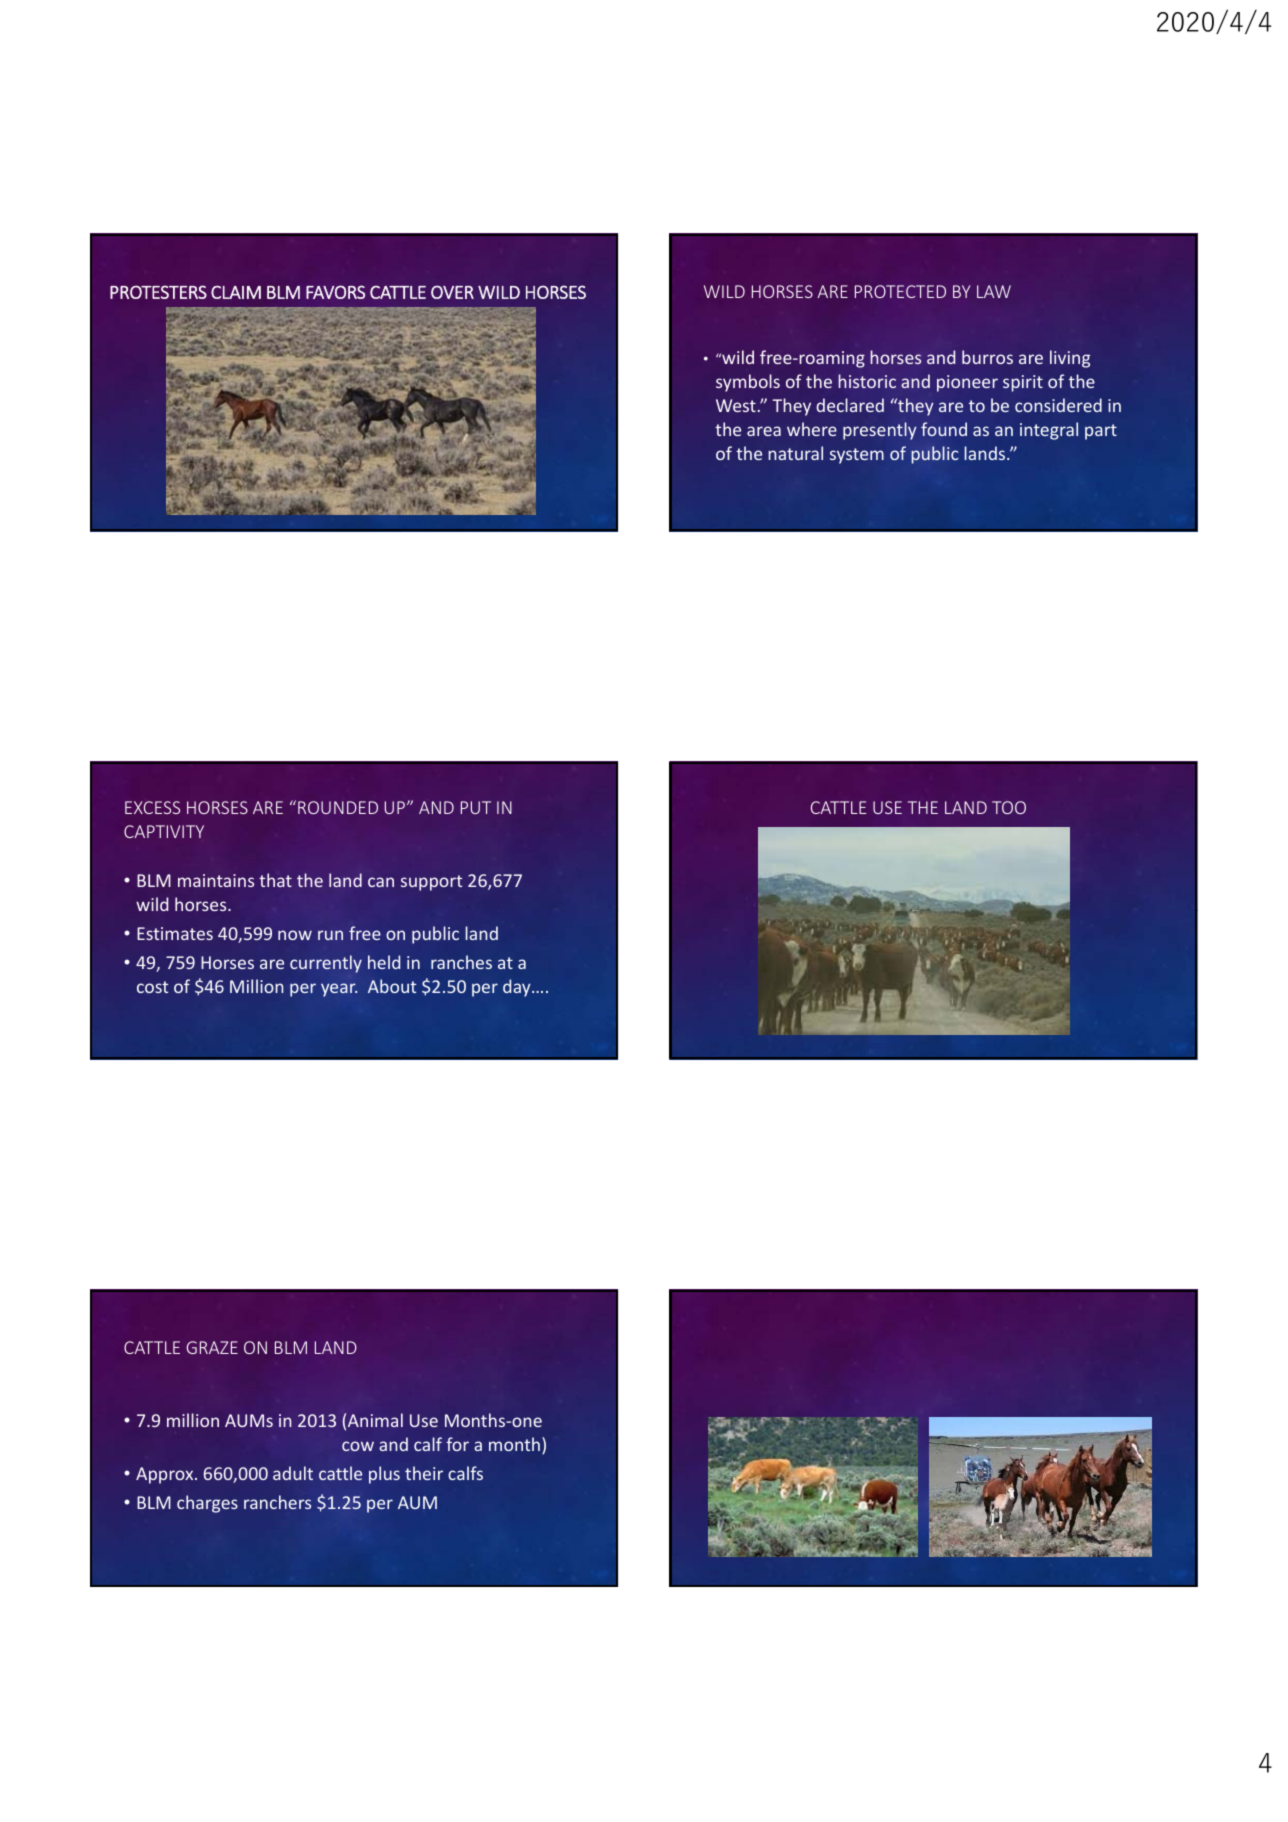 Image resolution: width=1288 pixels, height=1822 pixels. I want to click on ranches, so click(461, 962).
